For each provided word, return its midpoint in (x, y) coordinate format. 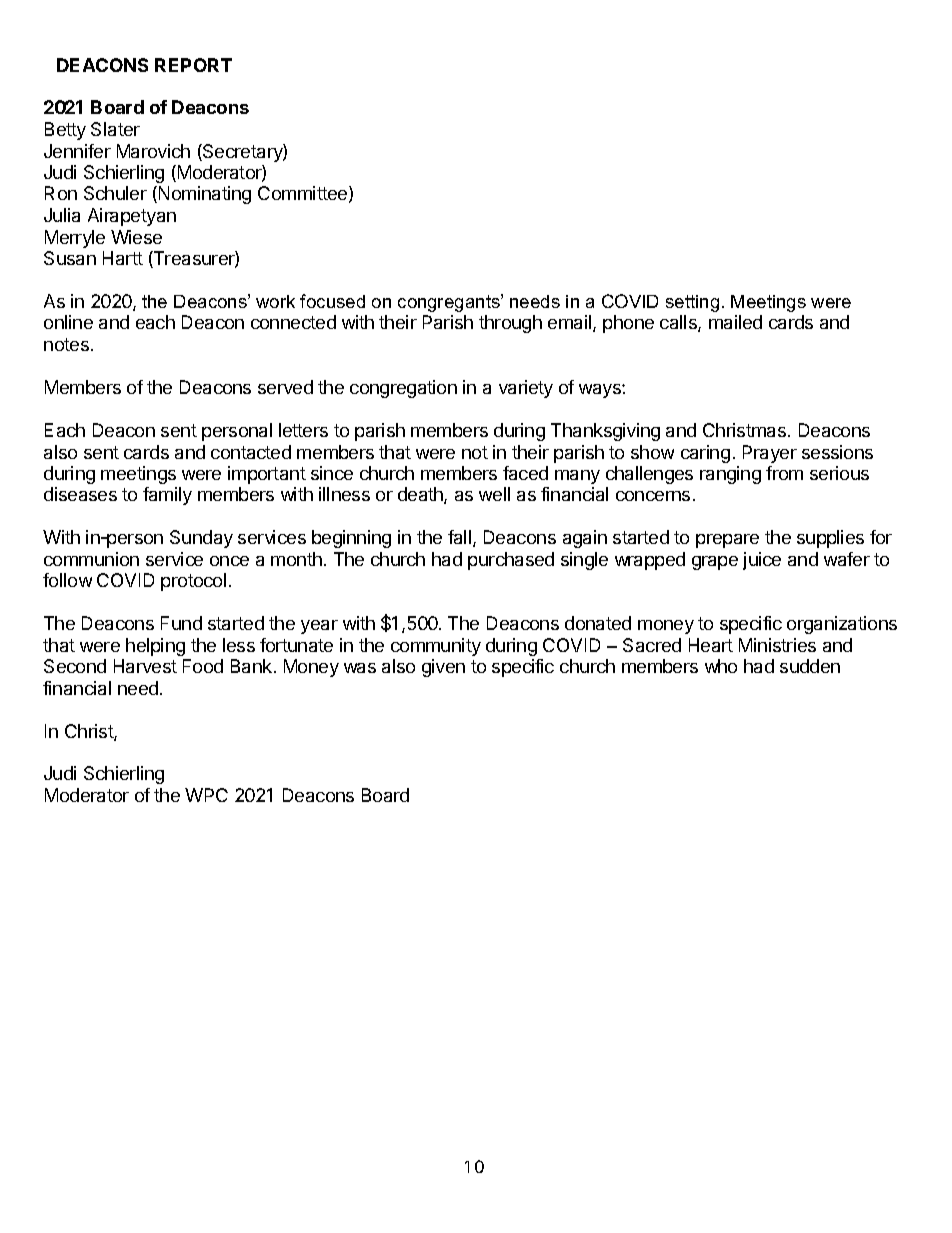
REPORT (193, 65)
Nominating (205, 195)
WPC (206, 795)
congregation (403, 389)
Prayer (770, 454)
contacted (251, 452)
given (443, 668)
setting (692, 303)
